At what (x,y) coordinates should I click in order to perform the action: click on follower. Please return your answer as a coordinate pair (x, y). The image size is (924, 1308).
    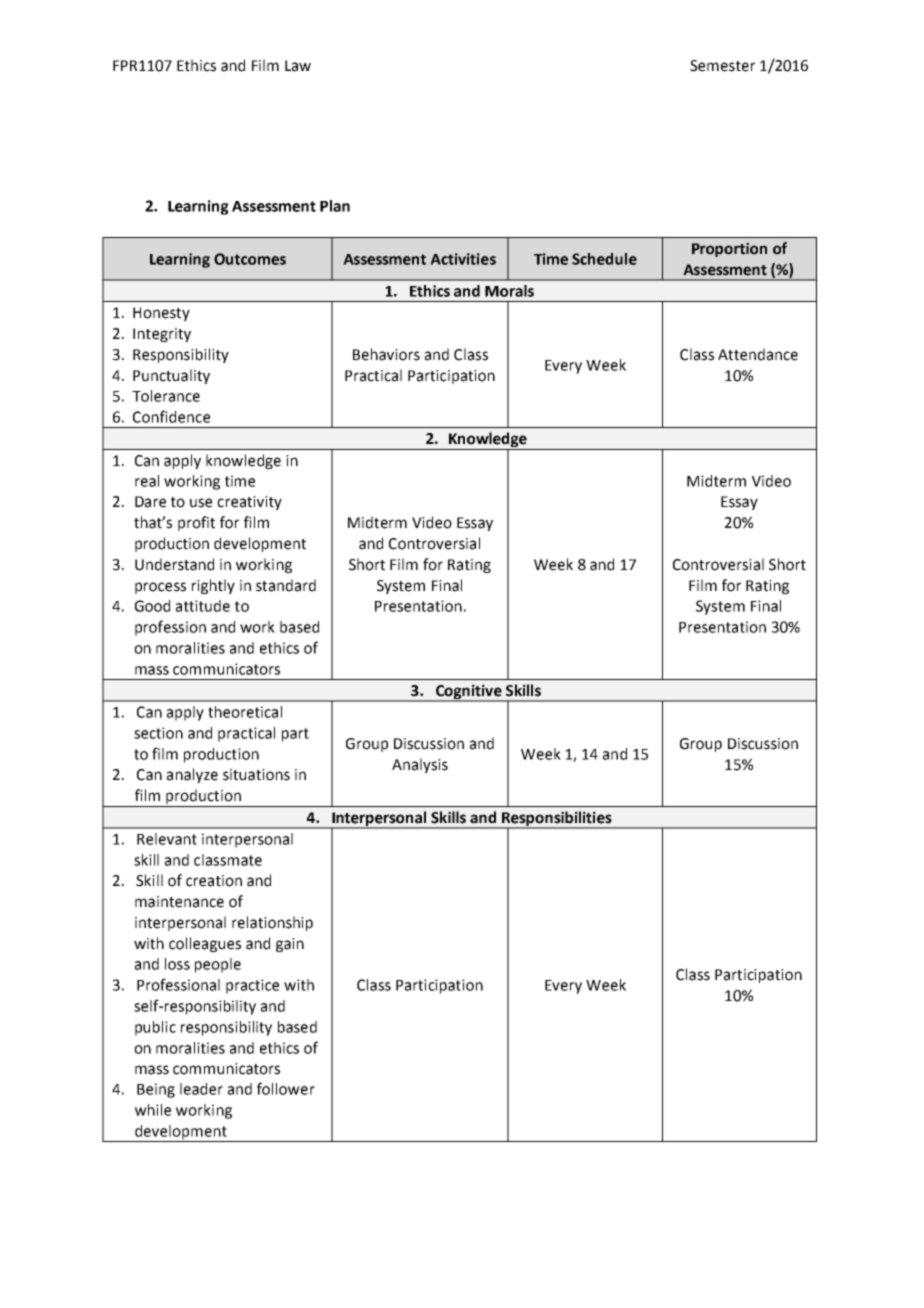
    Looking at the image, I should click on (286, 1088).
